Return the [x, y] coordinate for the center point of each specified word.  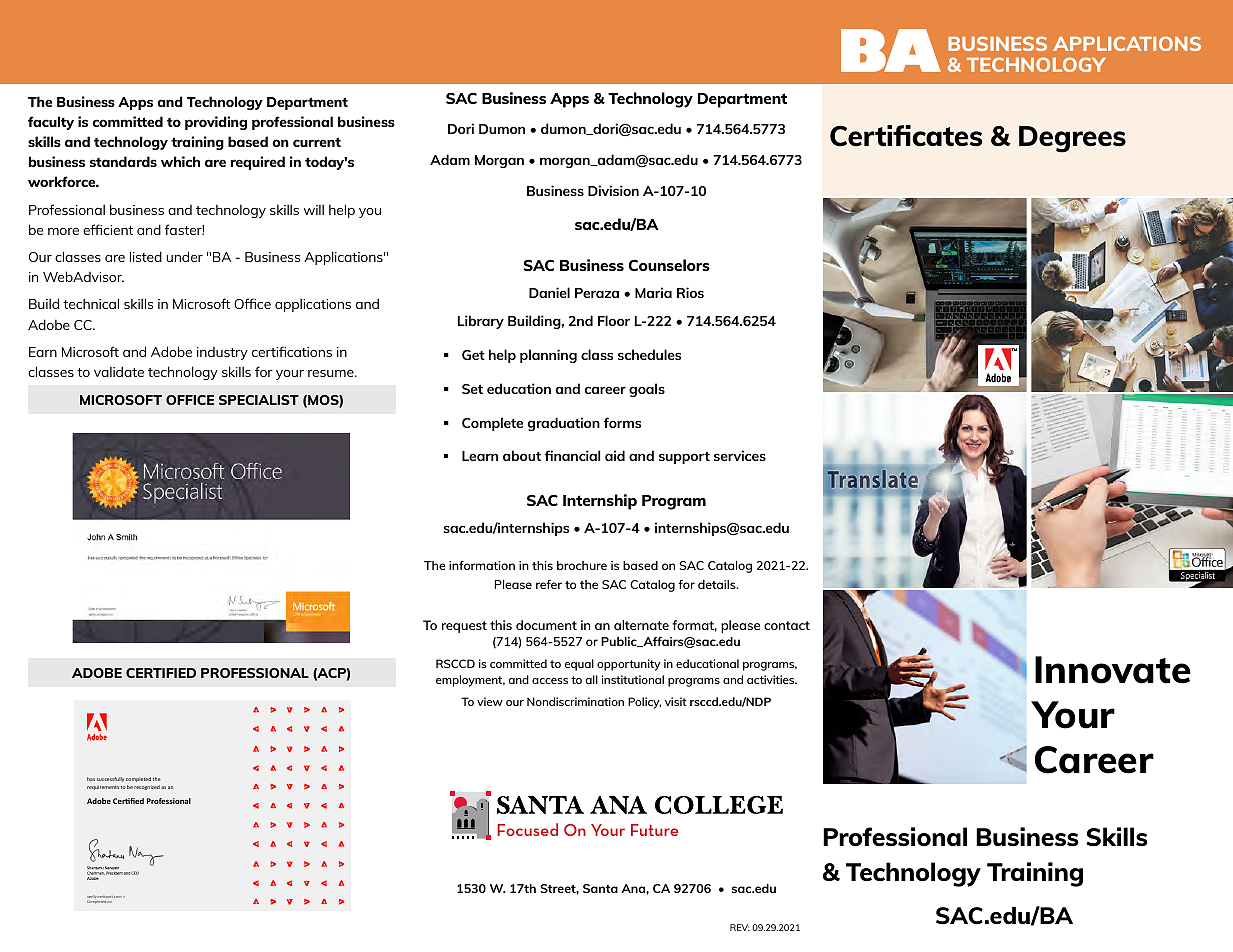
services [740, 455]
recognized [147, 787]
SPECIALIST [259, 400]
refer [549, 584]
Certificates [906, 136]
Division [613, 190]
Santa [600, 888]
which [180, 161]
